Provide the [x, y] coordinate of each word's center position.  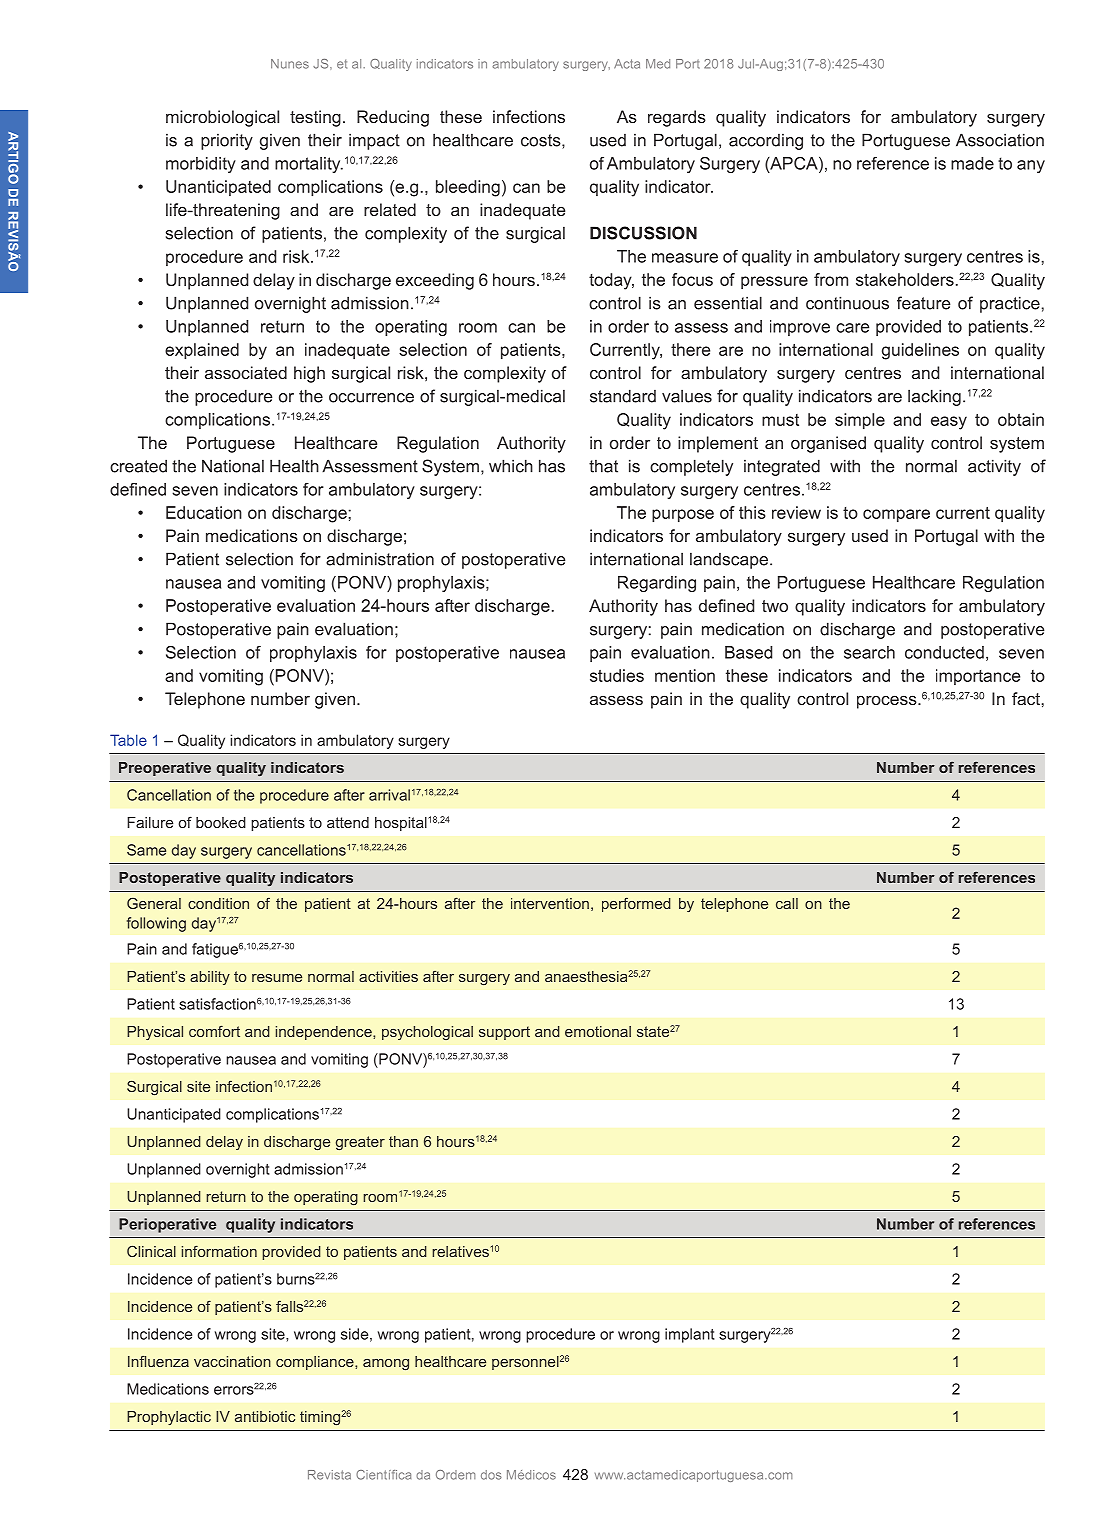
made [972, 163]
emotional [598, 1031]
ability [210, 978]
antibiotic [265, 1416]
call [787, 903]
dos [491, 1475]
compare [896, 516]
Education [204, 512]
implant [690, 1335]
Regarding [657, 584]
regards [677, 118]
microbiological [222, 118]
